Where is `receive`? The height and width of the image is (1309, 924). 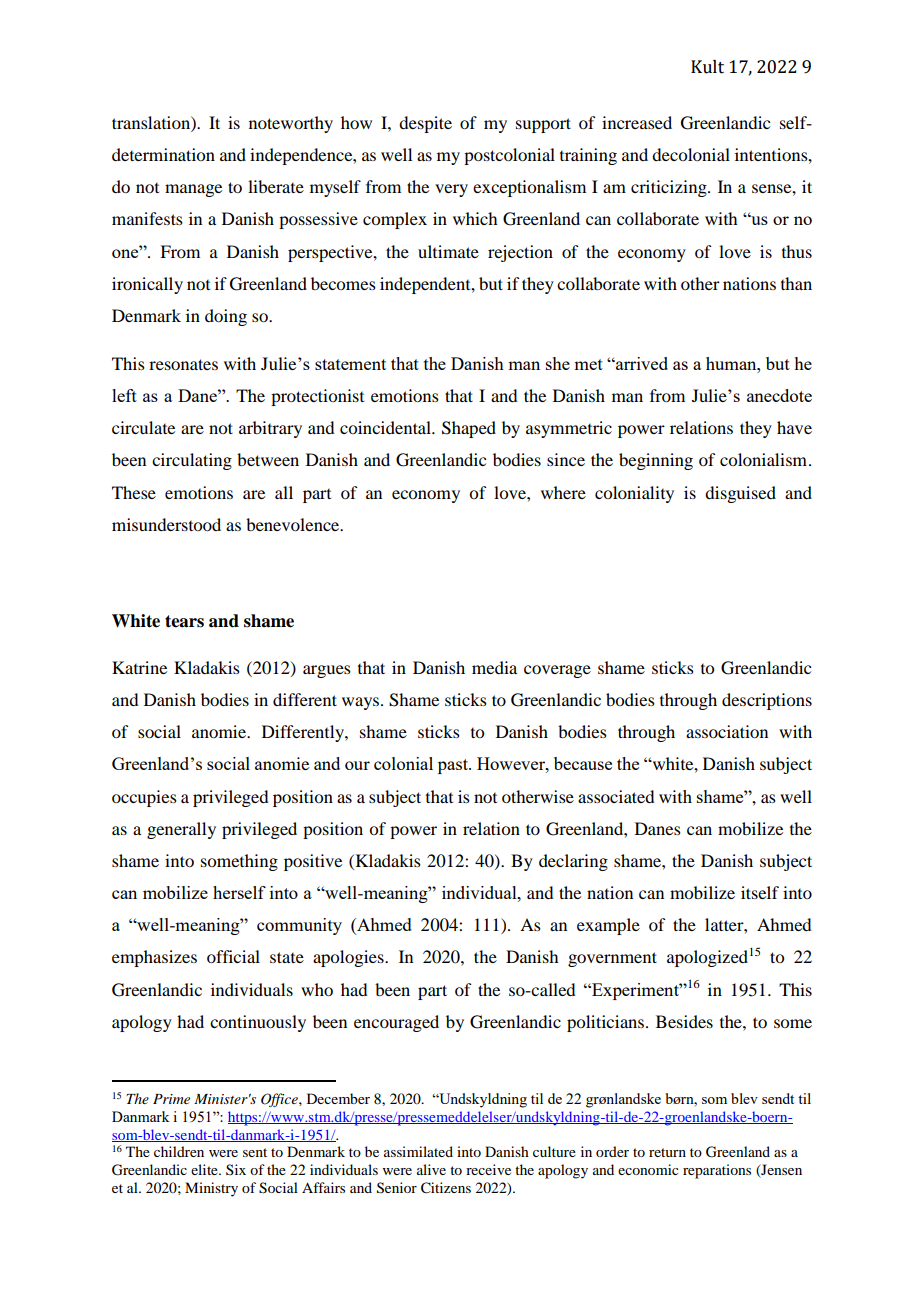 receive is located at coordinates (488, 1169).
